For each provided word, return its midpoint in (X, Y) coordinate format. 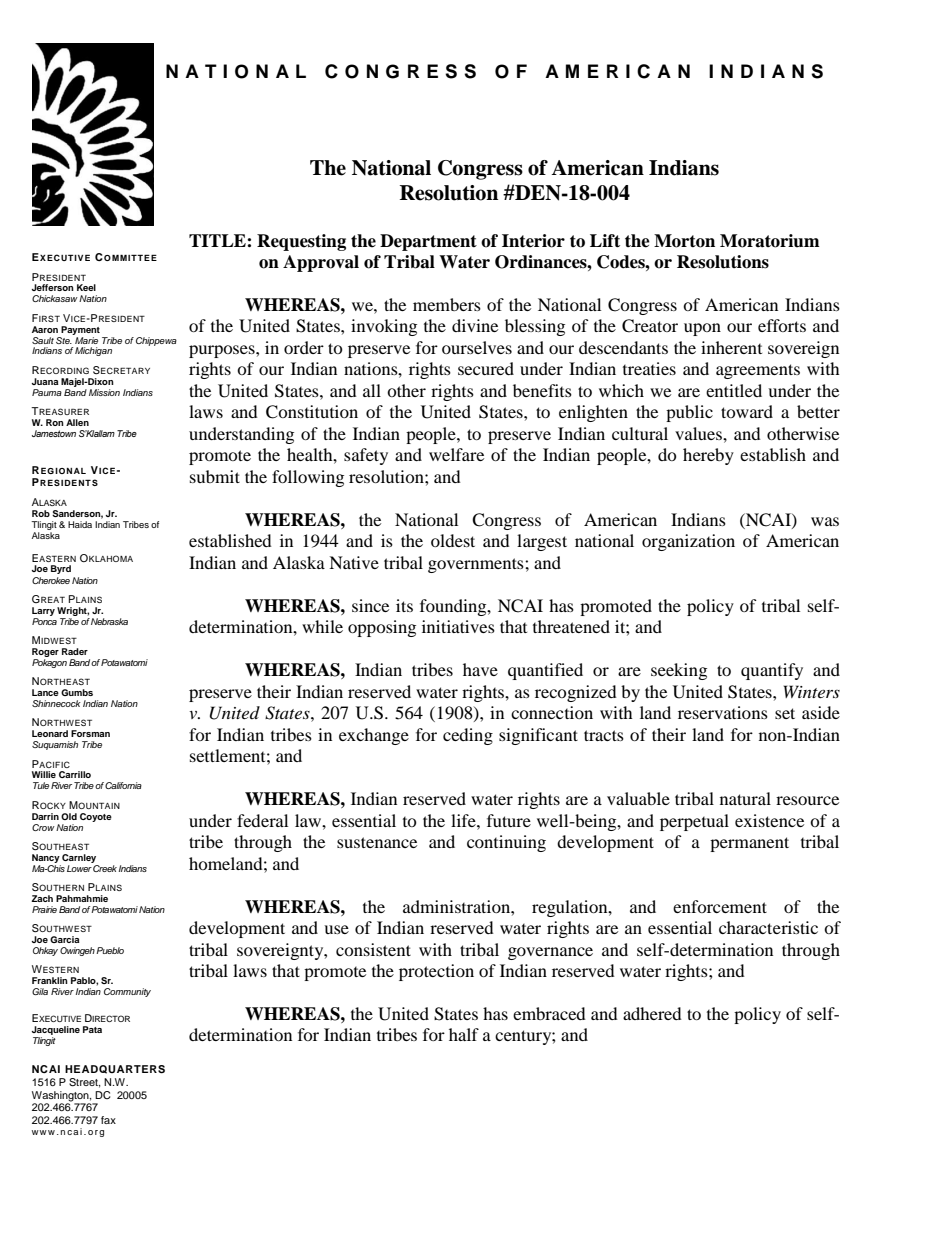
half (464, 1034)
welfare (456, 454)
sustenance (377, 842)
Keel (86, 287)
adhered (652, 1013)
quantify (772, 671)
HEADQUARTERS (115, 1069)
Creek (104, 867)
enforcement (720, 906)
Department (428, 242)
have (480, 669)
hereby (708, 456)
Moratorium (770, 241)
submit (215, 476)
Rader (75, 651)
